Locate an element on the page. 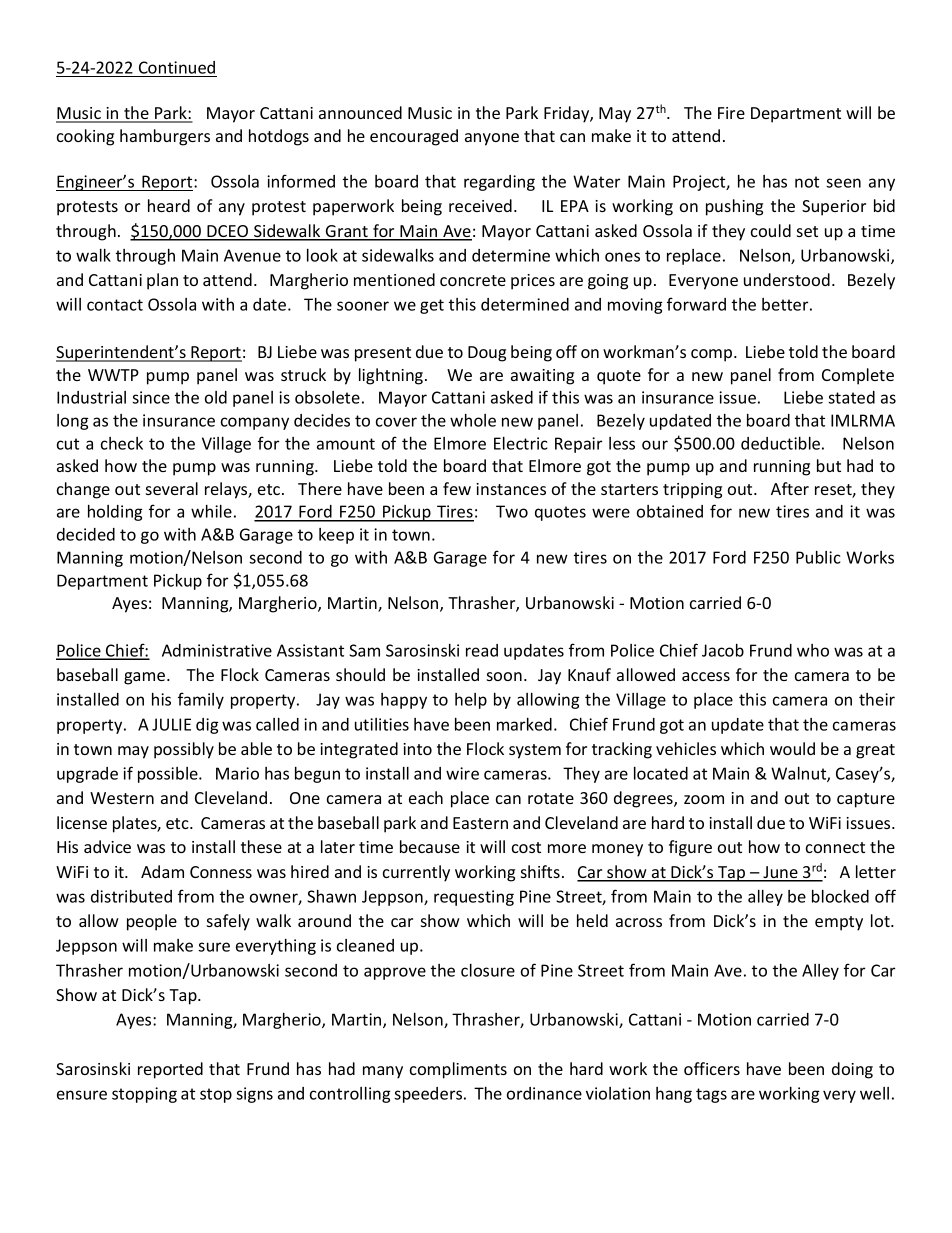 This page has width=952, height=1233. Continued is located at coordinates (177, 67).
